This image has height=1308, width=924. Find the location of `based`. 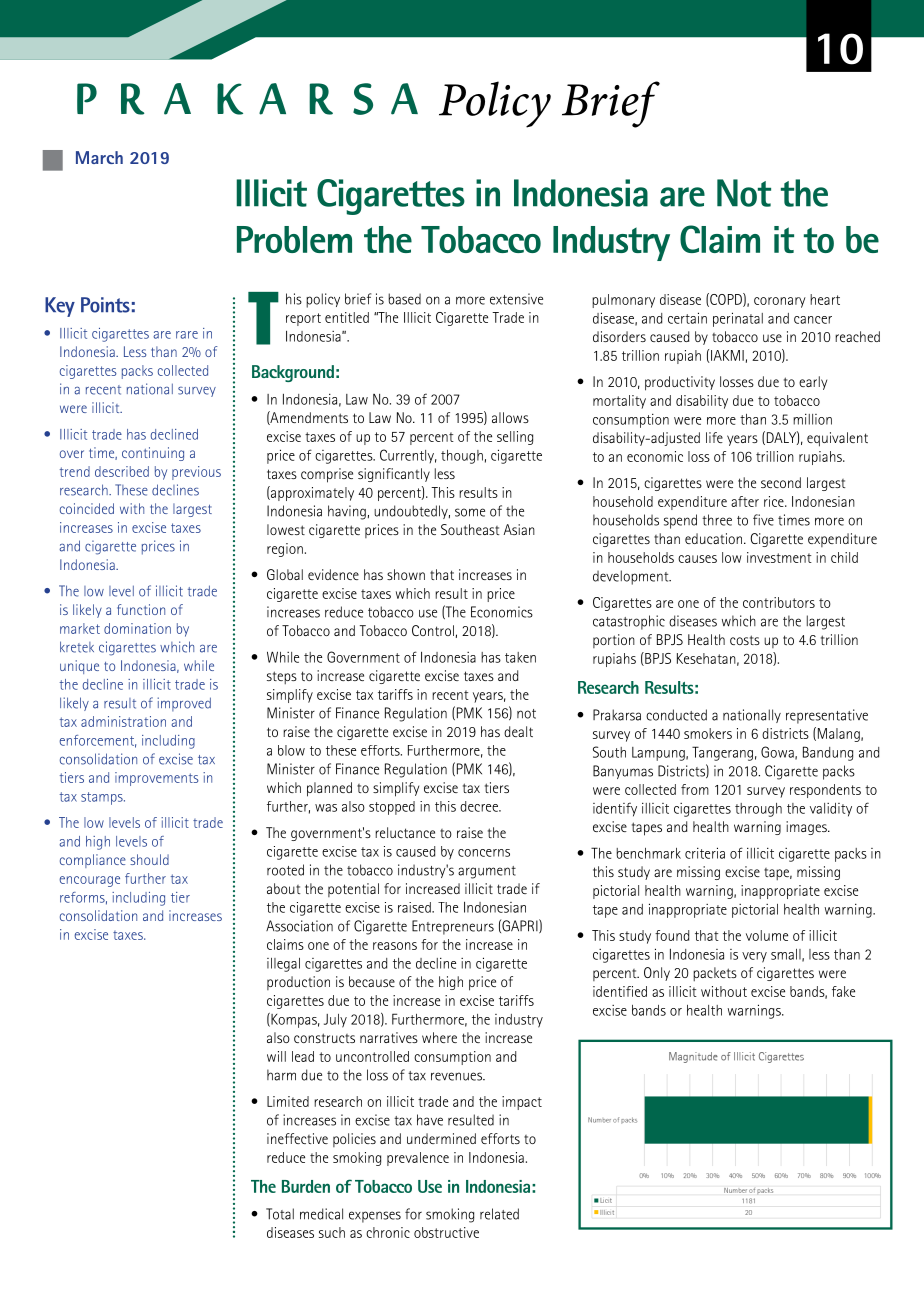

based is located at coordinates (404, 299).
